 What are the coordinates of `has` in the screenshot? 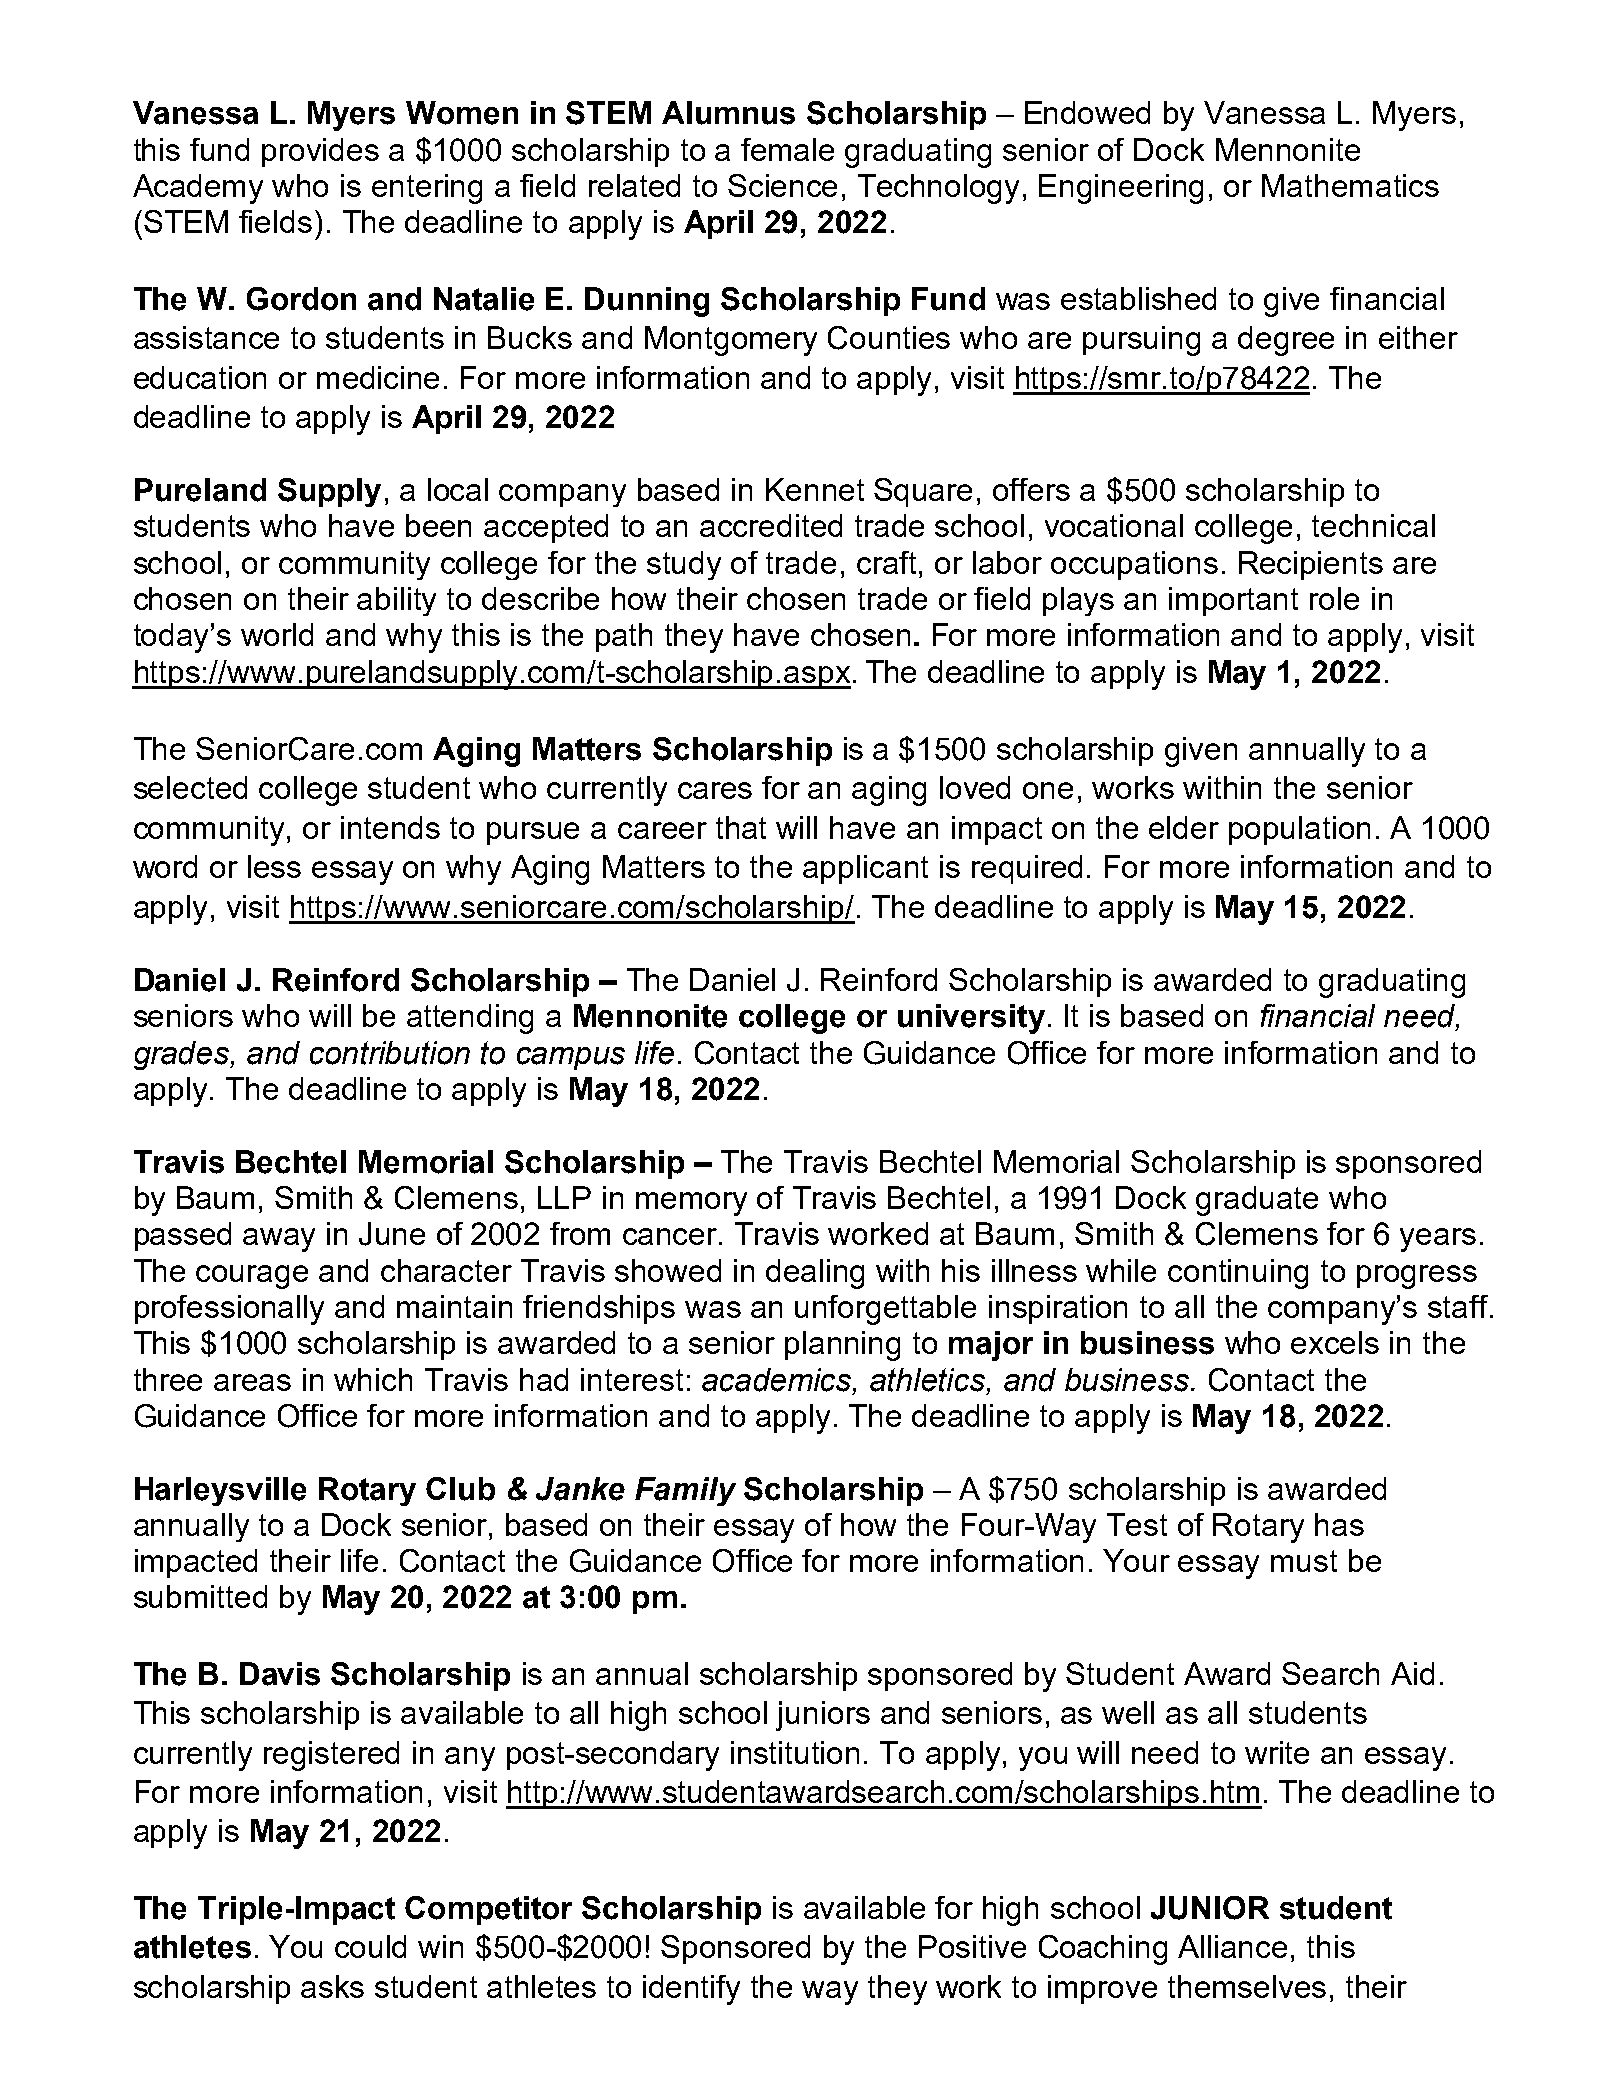 It's located at (1339, 1524).
